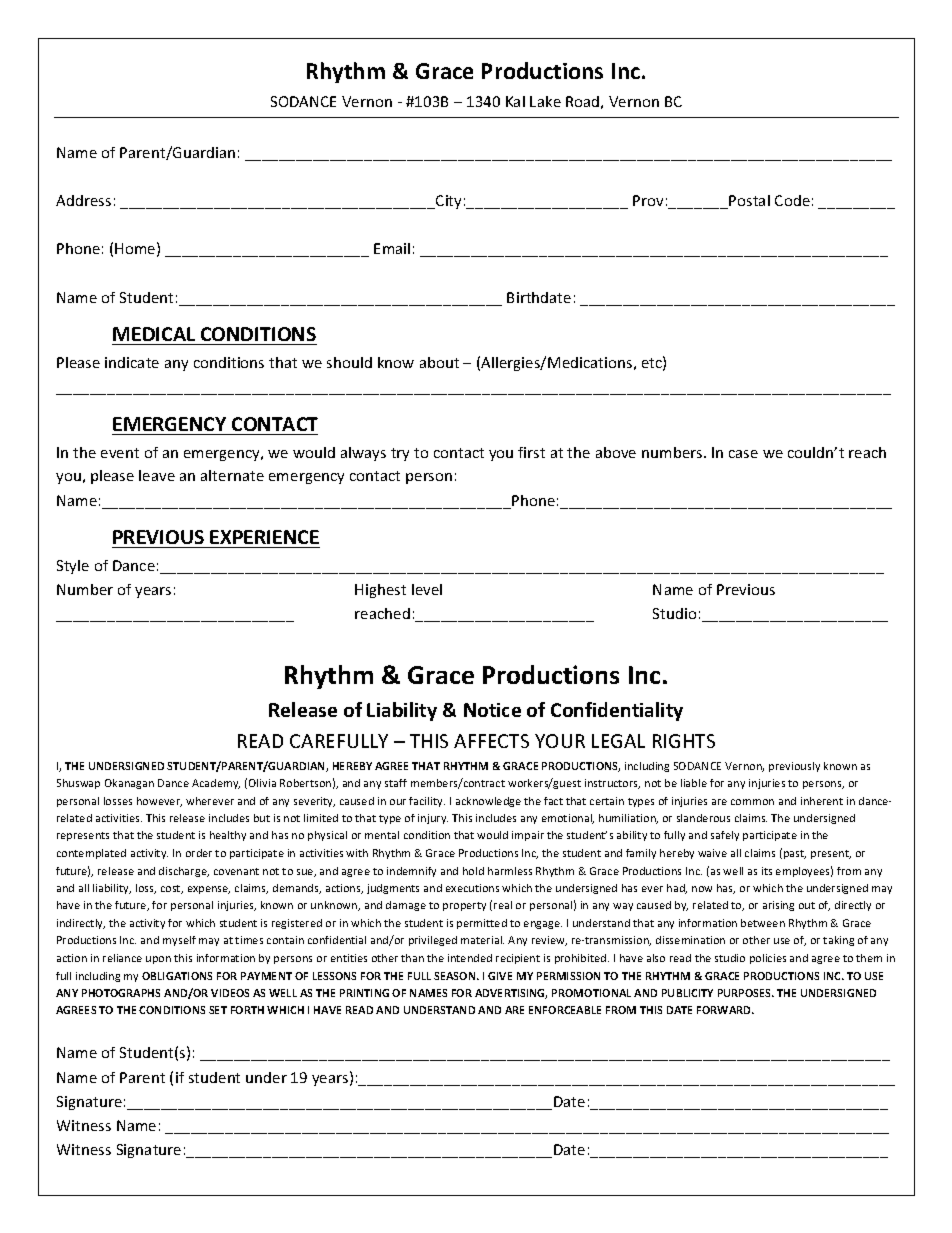 Image resolution: width=952 pixels, height=1233 pixels. What do you see at coordinates (752, 802) in the screenshot?
I see `common` at bounding box center [752, 802].
